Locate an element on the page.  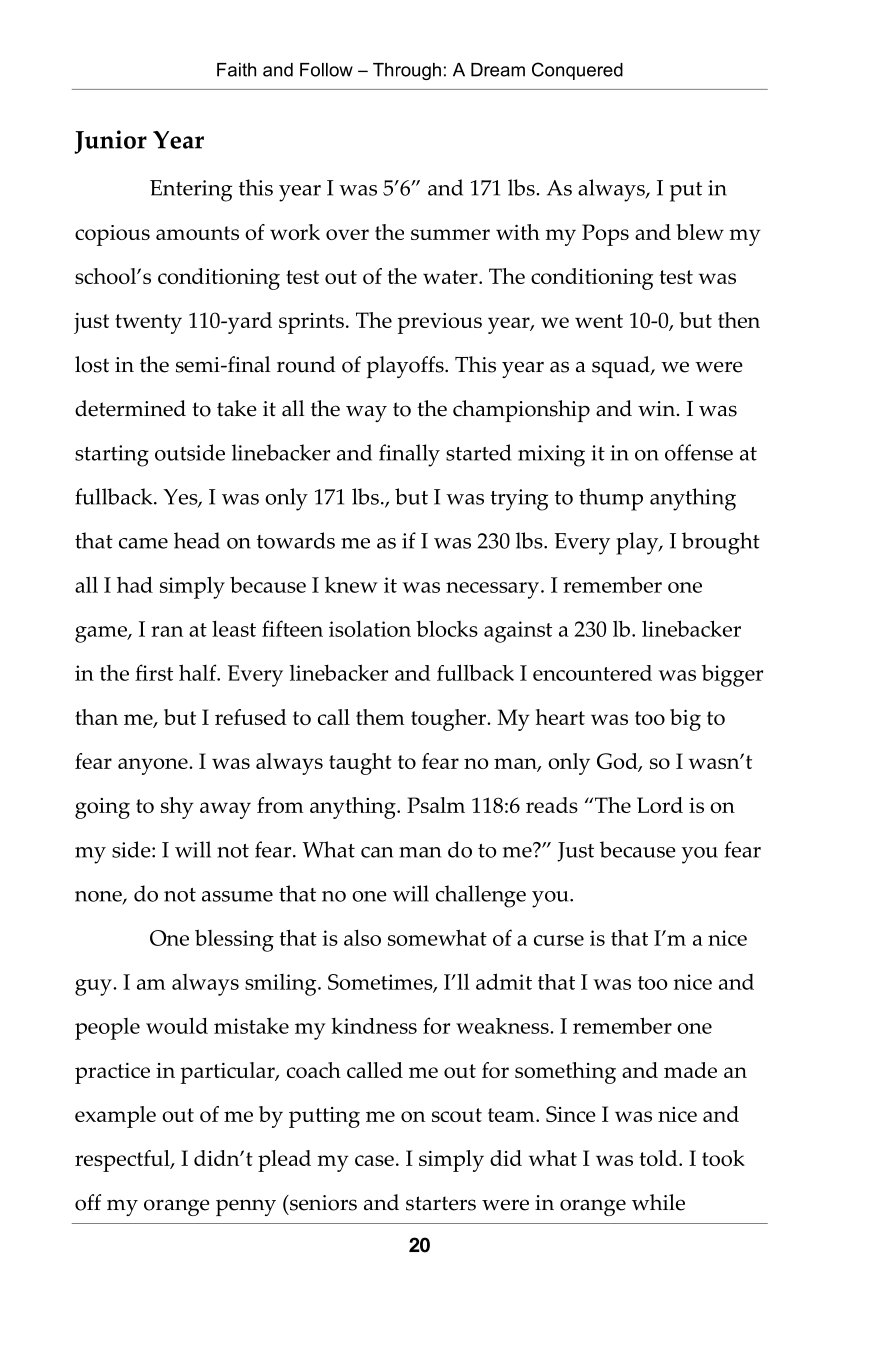
told is located at coordinates (659, 1158).
